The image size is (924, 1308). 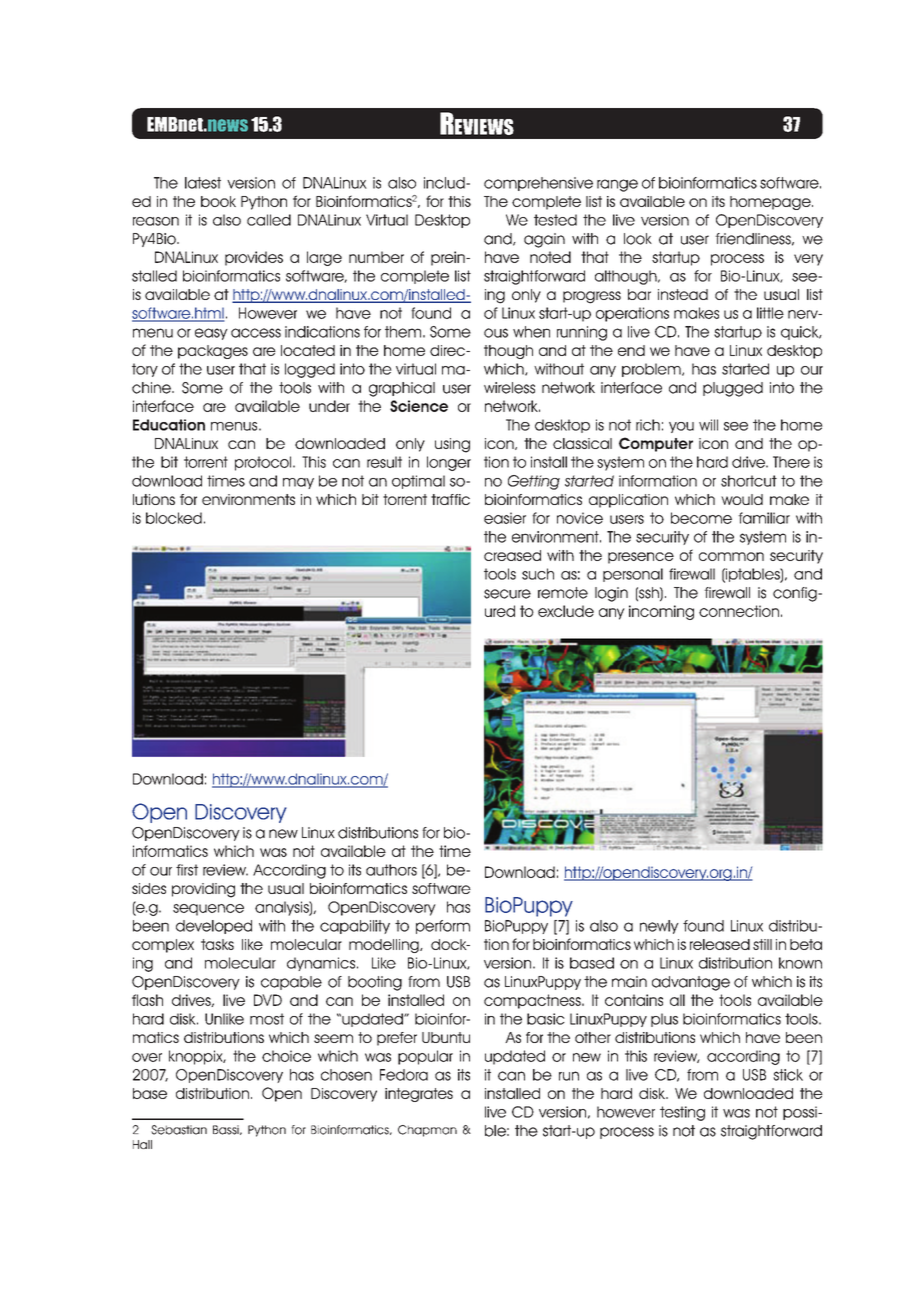 I want to click on secure, so click(x=507, y=594).
